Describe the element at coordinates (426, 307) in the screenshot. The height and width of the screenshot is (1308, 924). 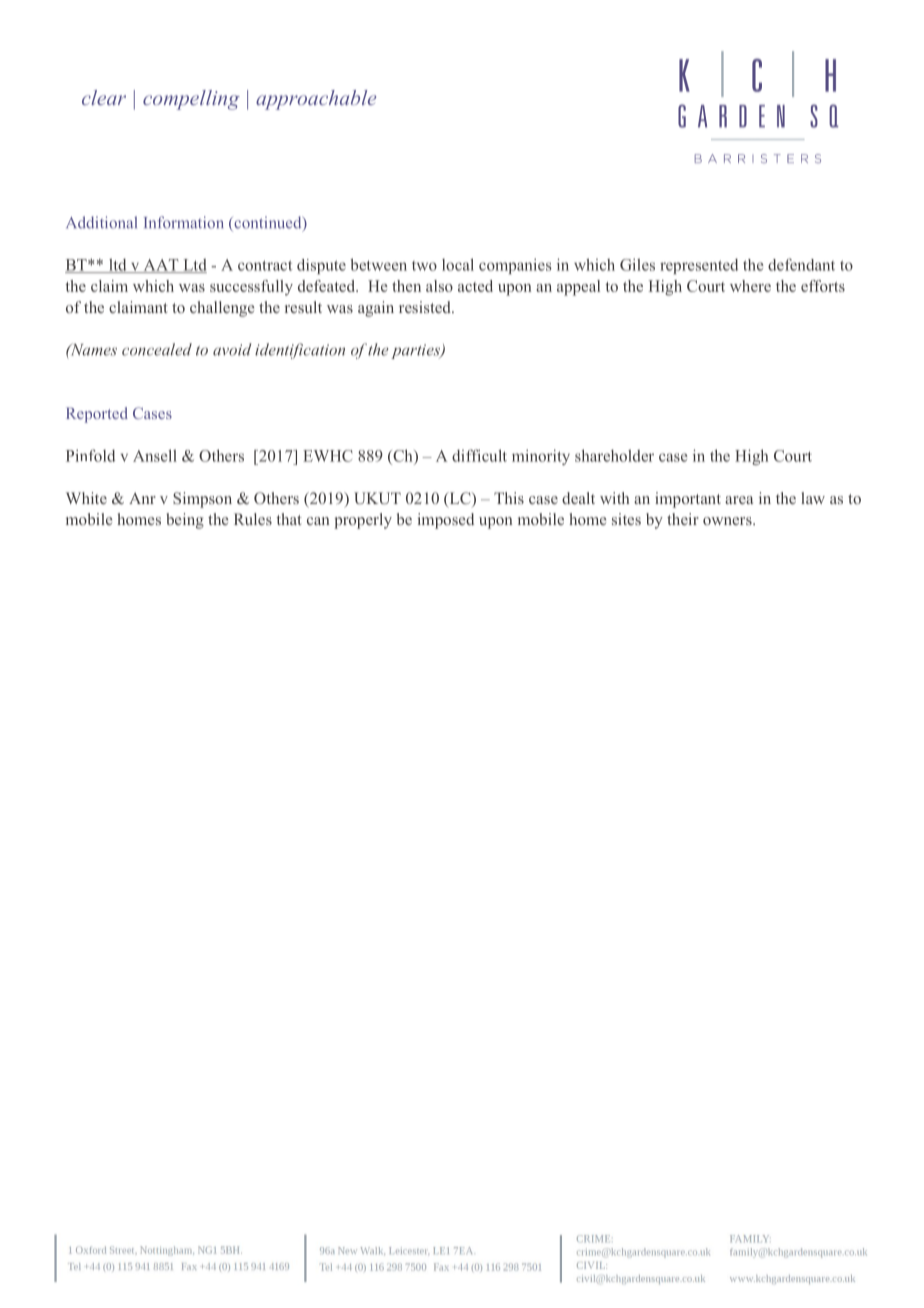
I see `resisted` at that location.
